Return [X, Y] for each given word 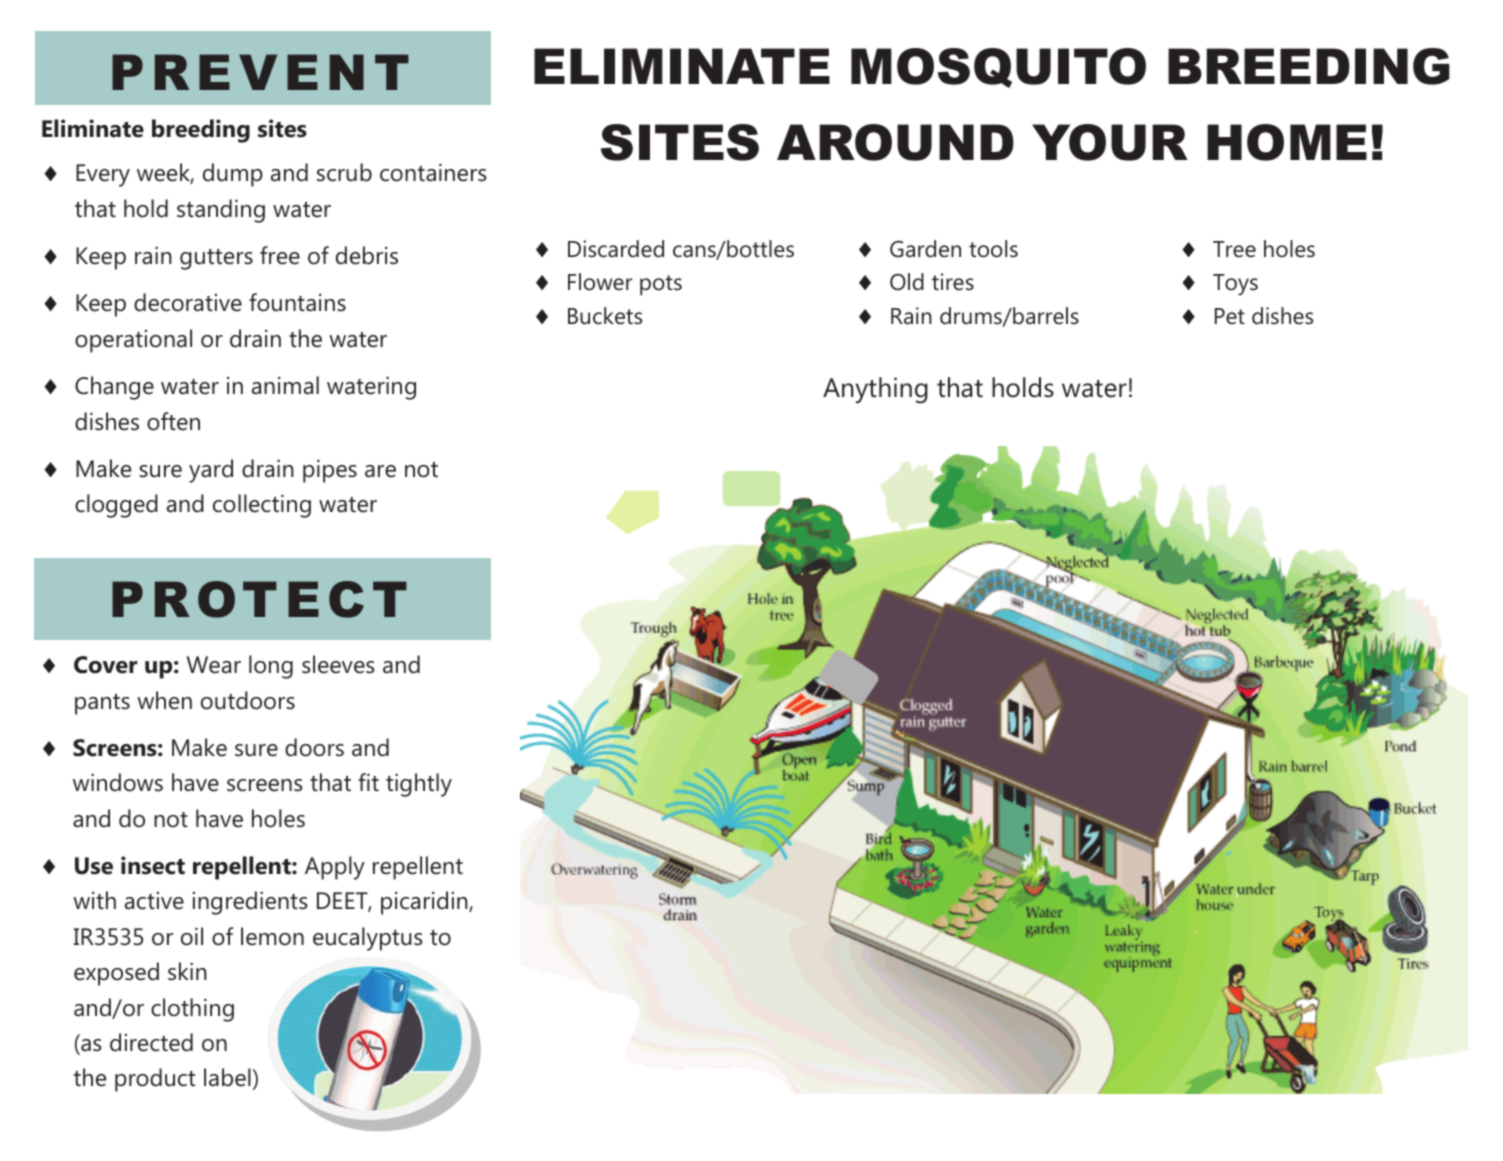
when [164, 700]
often [173, 421]
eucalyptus [368, 939]
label [227, 1077]
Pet [1230, 316]
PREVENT [260, 72]
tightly [419, 785]
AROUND [895, 142]
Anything [875, 390]
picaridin [425, 903]
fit [368, 782]
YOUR [1110, 142]
